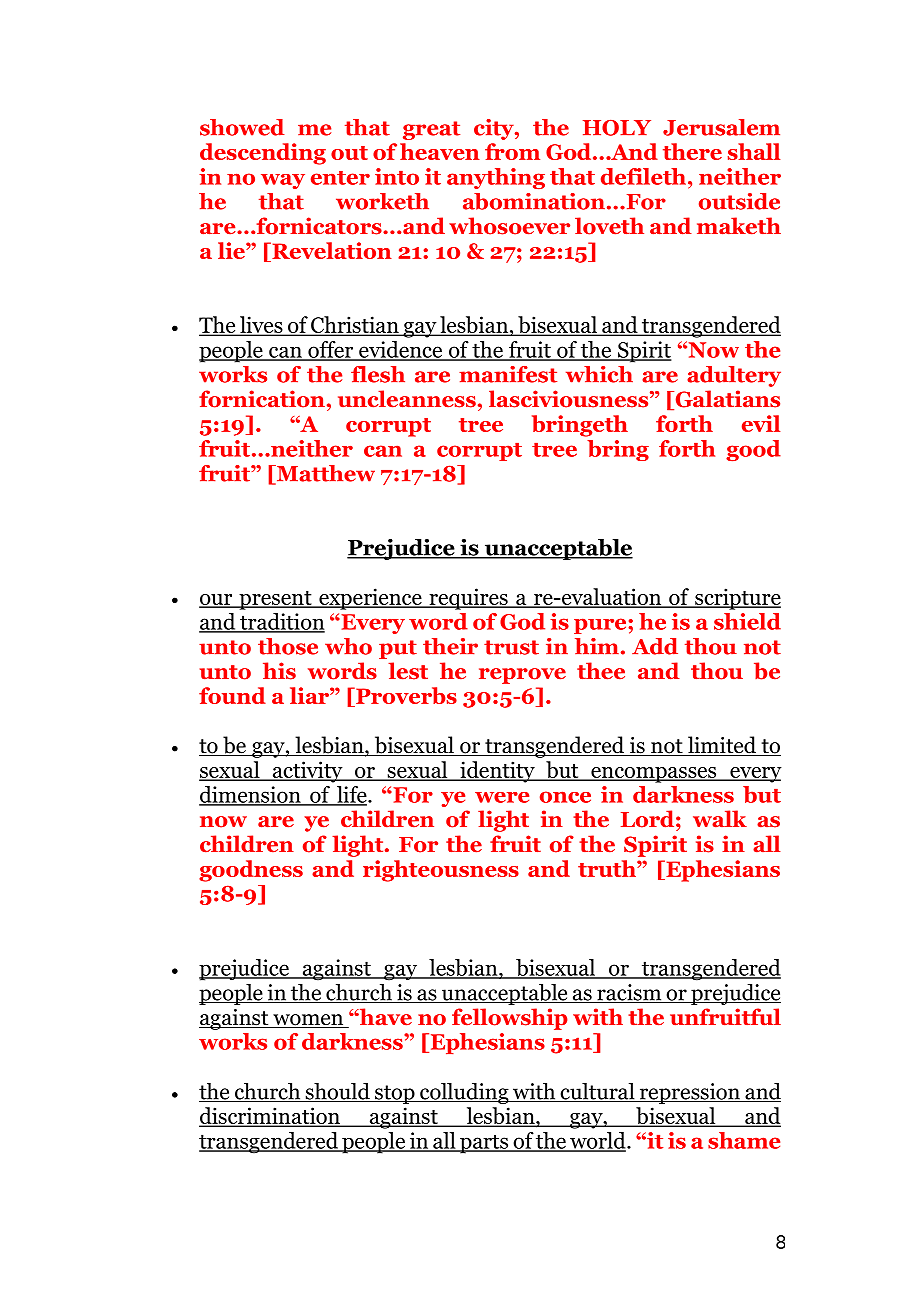 This document has height=1308, width=924. What do you see at coordinates (270, 1117) in the document?
I see `discrimination` at bounding box center [270, 1117].
